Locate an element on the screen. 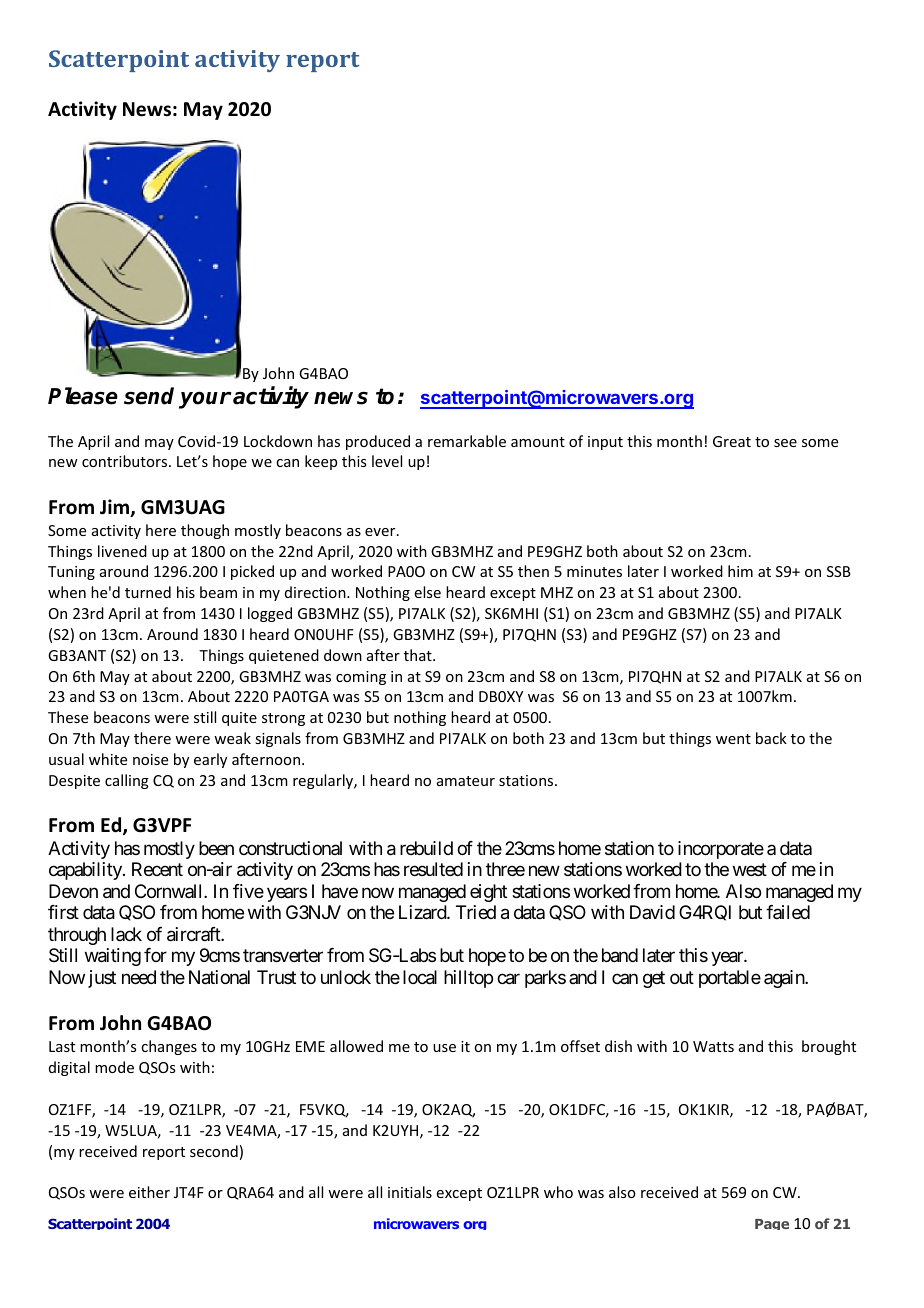  for is located at coordinates (155, 955).
